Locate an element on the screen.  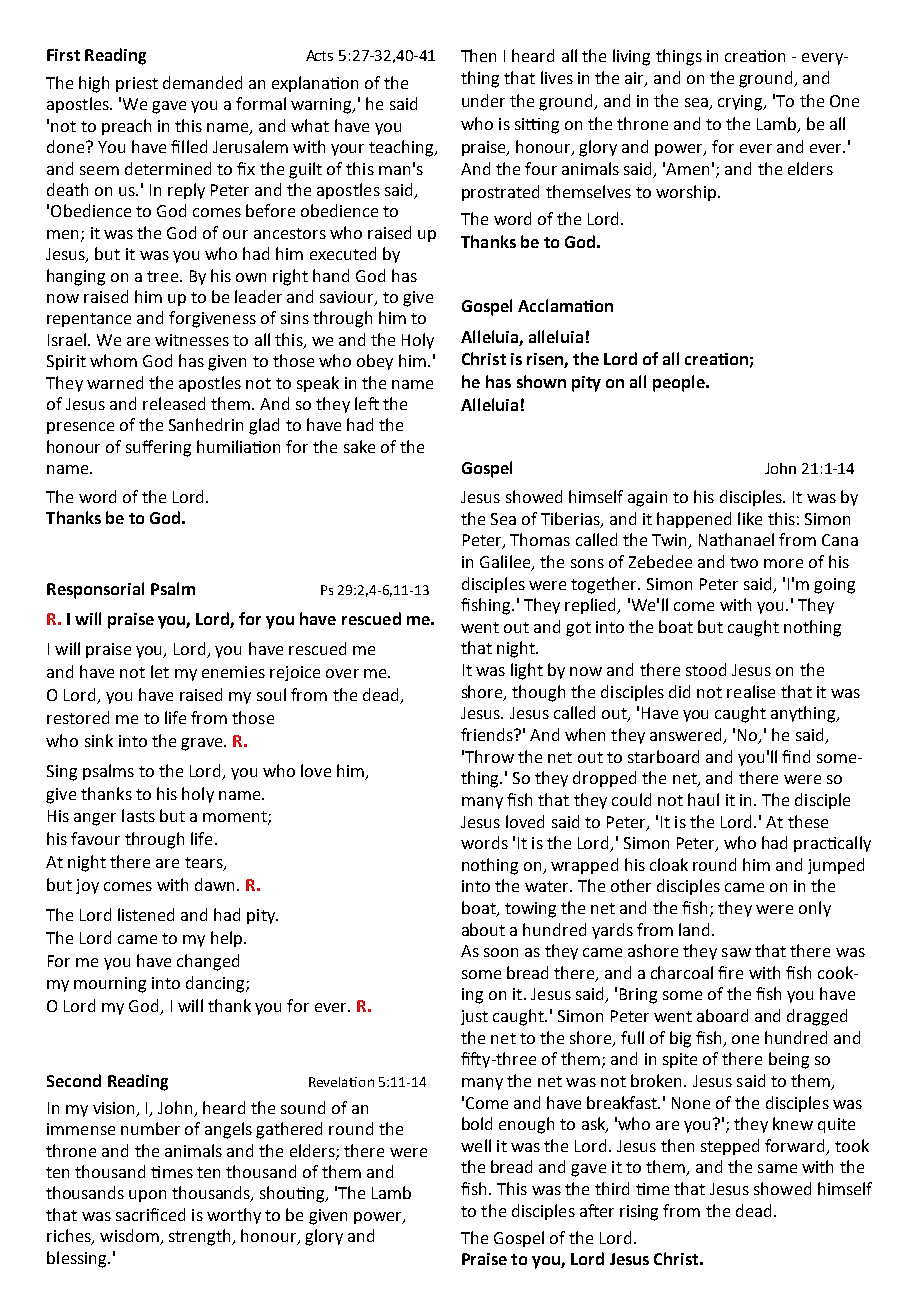
upon is located at coordinates (147, 1196).
